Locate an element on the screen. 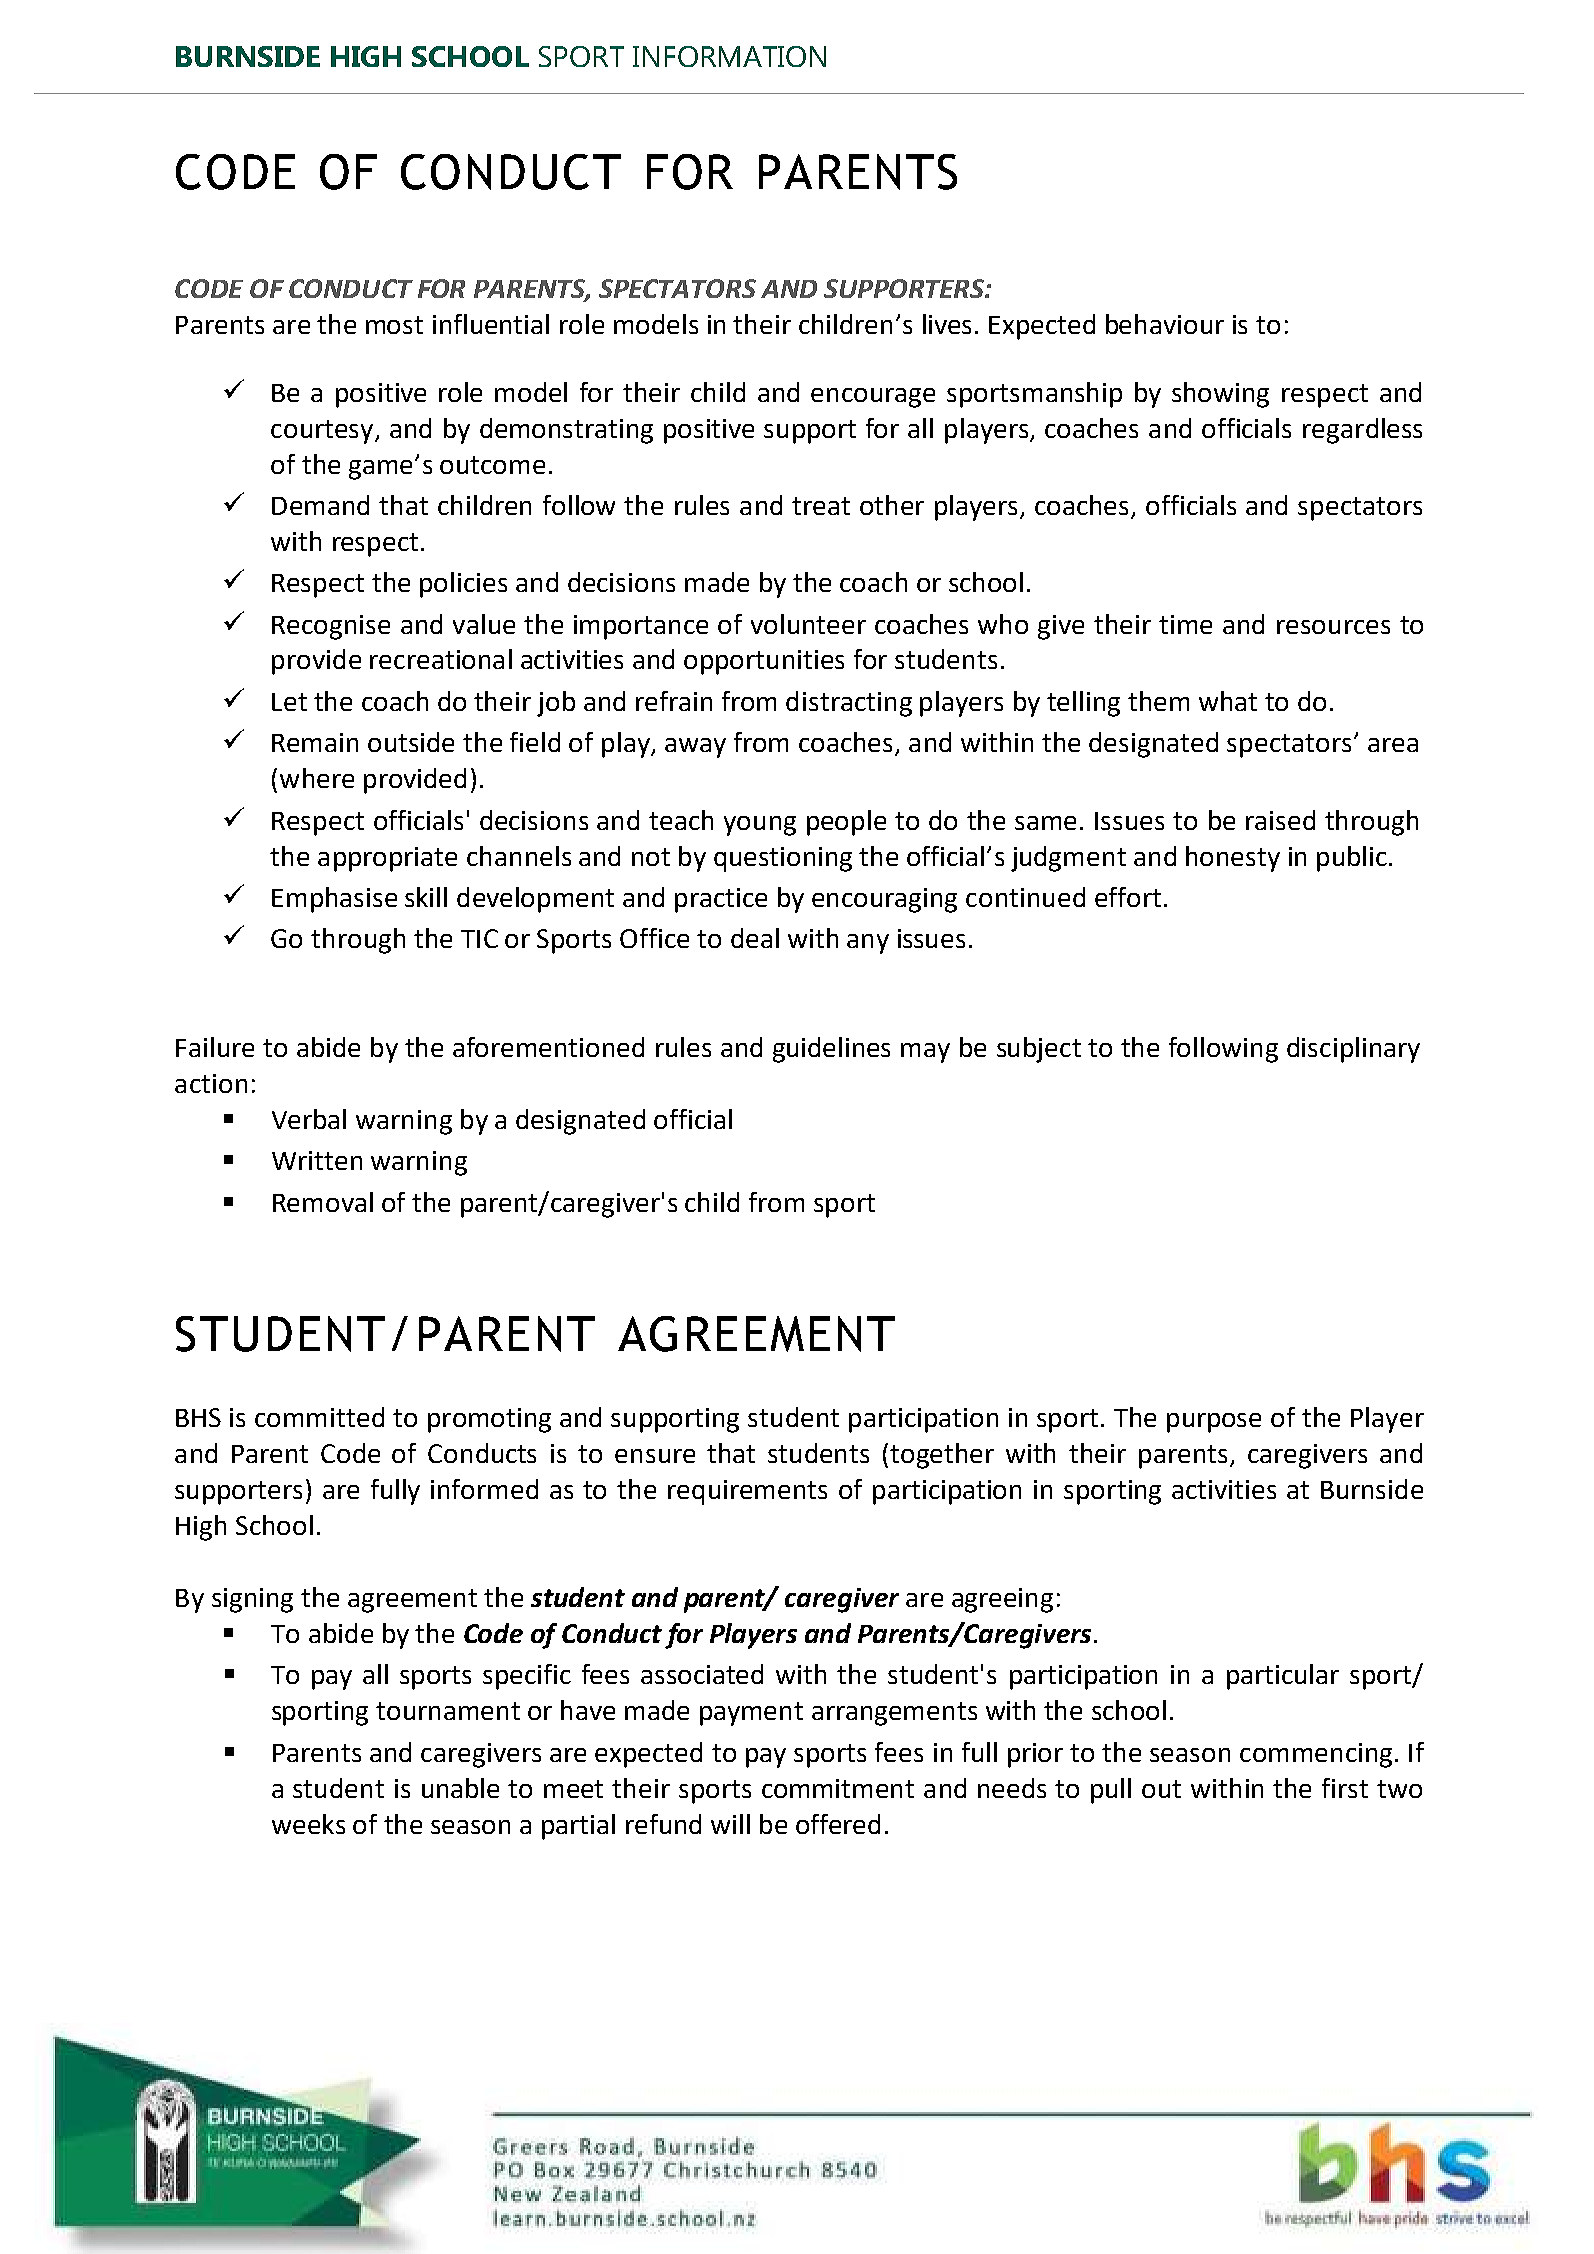 The width and height of the screenshot is (1594, 2254). opportunities is located at coordinates (764, 662).
